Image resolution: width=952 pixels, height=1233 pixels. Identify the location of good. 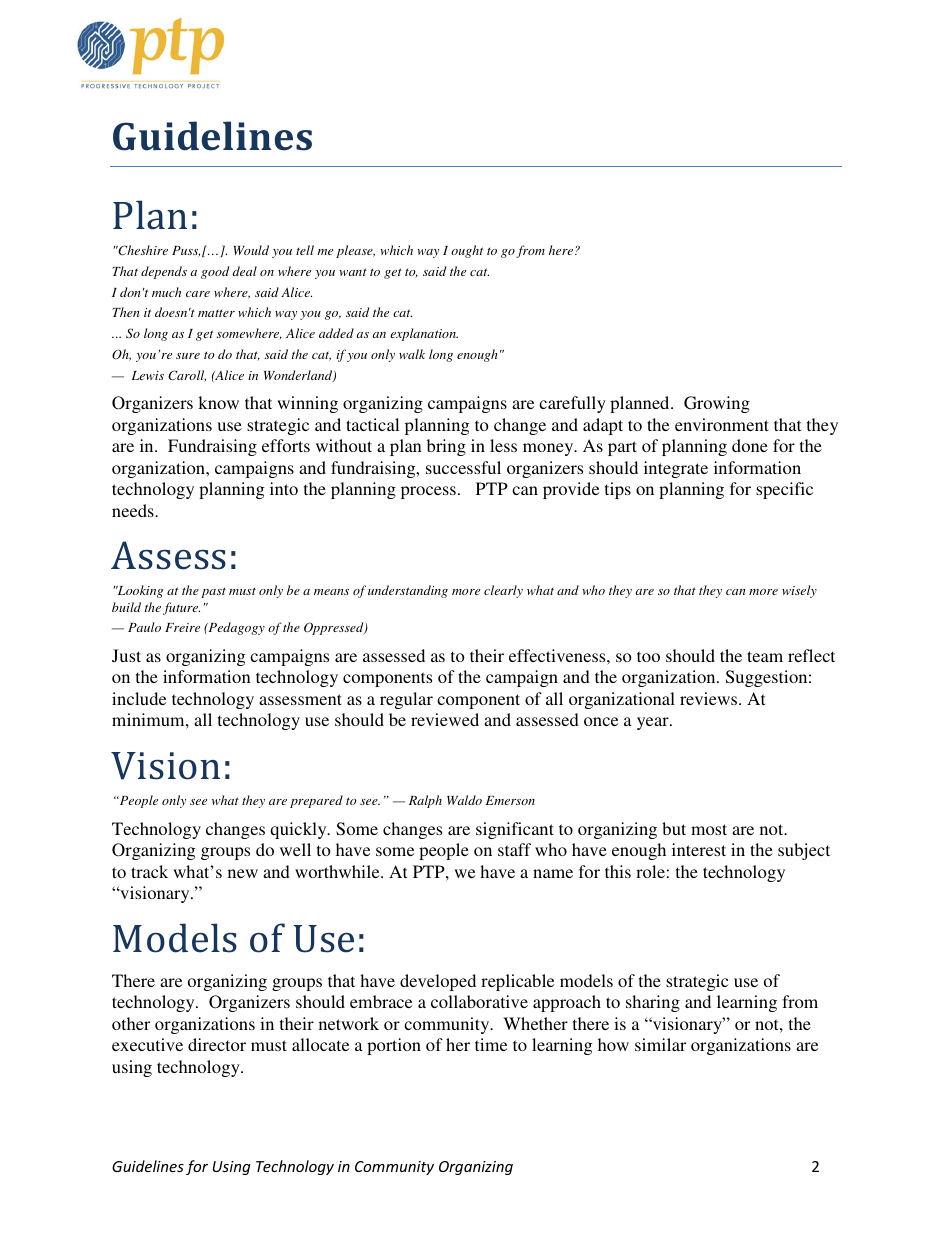
(215, 272).
